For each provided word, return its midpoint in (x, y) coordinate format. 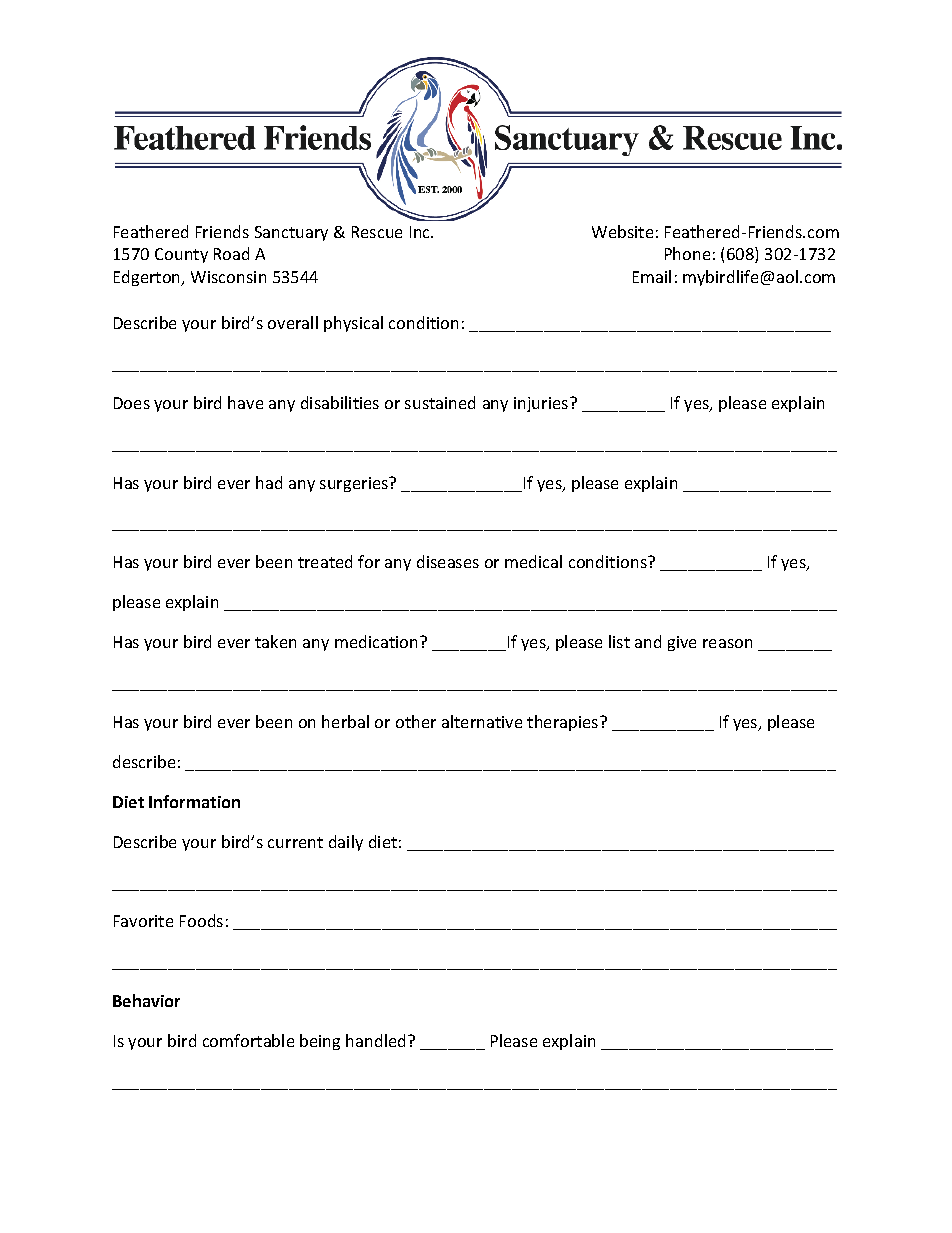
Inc (421, 232)
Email (652, 276)
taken (275, 641)
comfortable (248, 1040)
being (320, 1042)
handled (377, 1040)
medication (378, 641)
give (682, 643)
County (181, 255)
